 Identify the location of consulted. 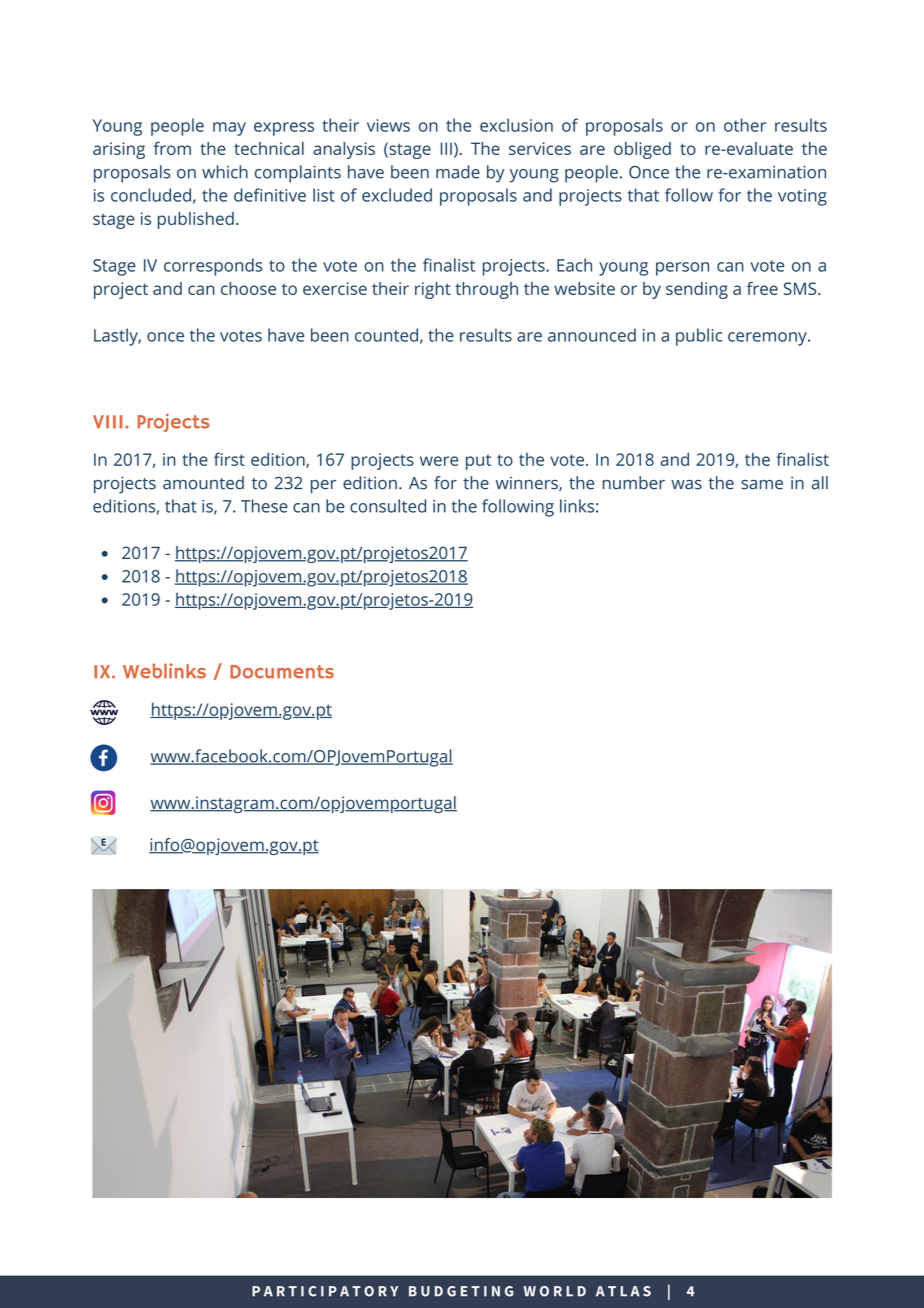
(388, 506).
